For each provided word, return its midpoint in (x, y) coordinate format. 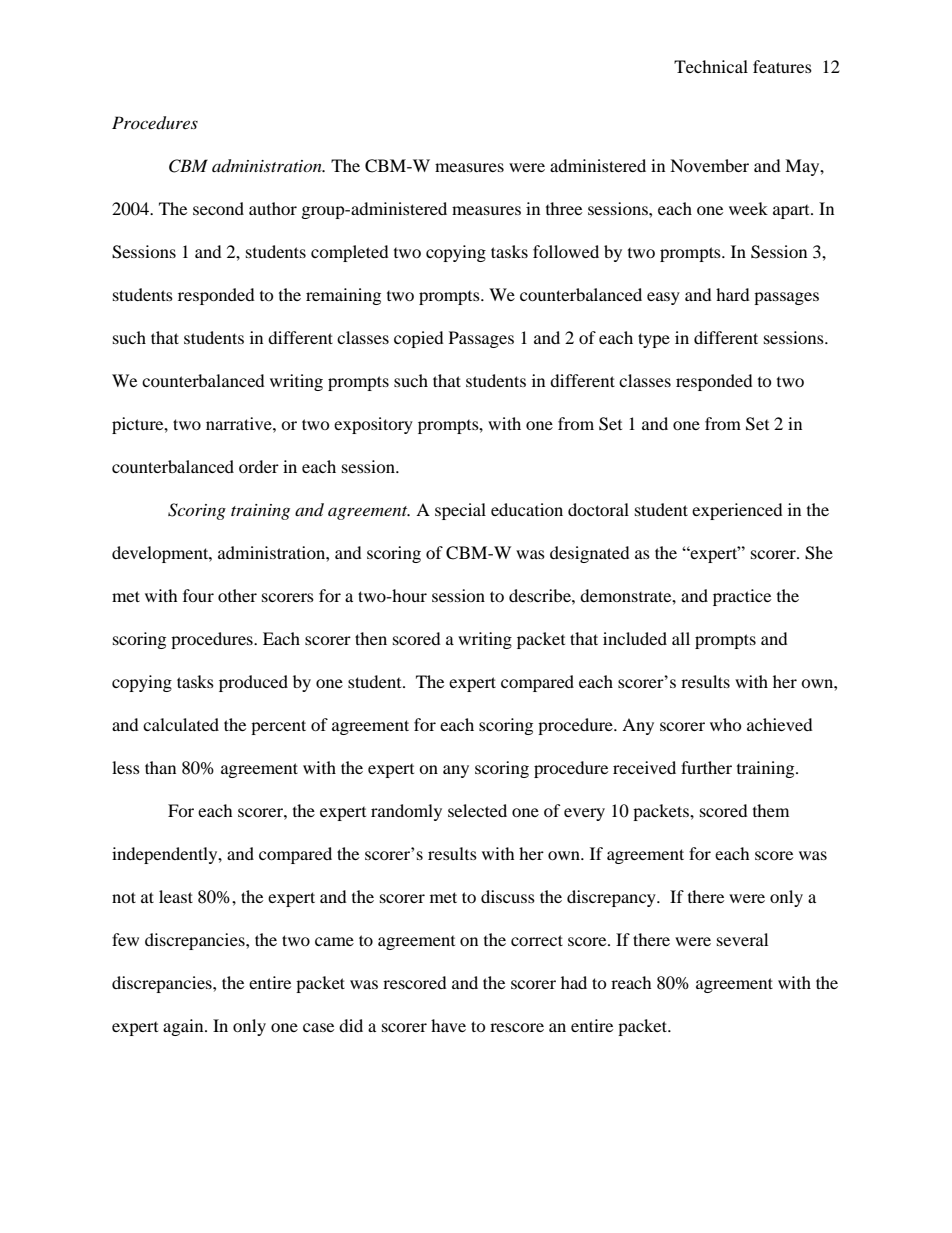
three (564, 208)
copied (419, 339)
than (160, 767)
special (460, 511)
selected (477, 810)
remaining (343, 296)
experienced (737, 511)
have (448, 1025)
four (198, 595)
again (184, 1027)
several (742, 939)
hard (733, 294)
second (218, 208)
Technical (711, 66)
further (706, 767)
